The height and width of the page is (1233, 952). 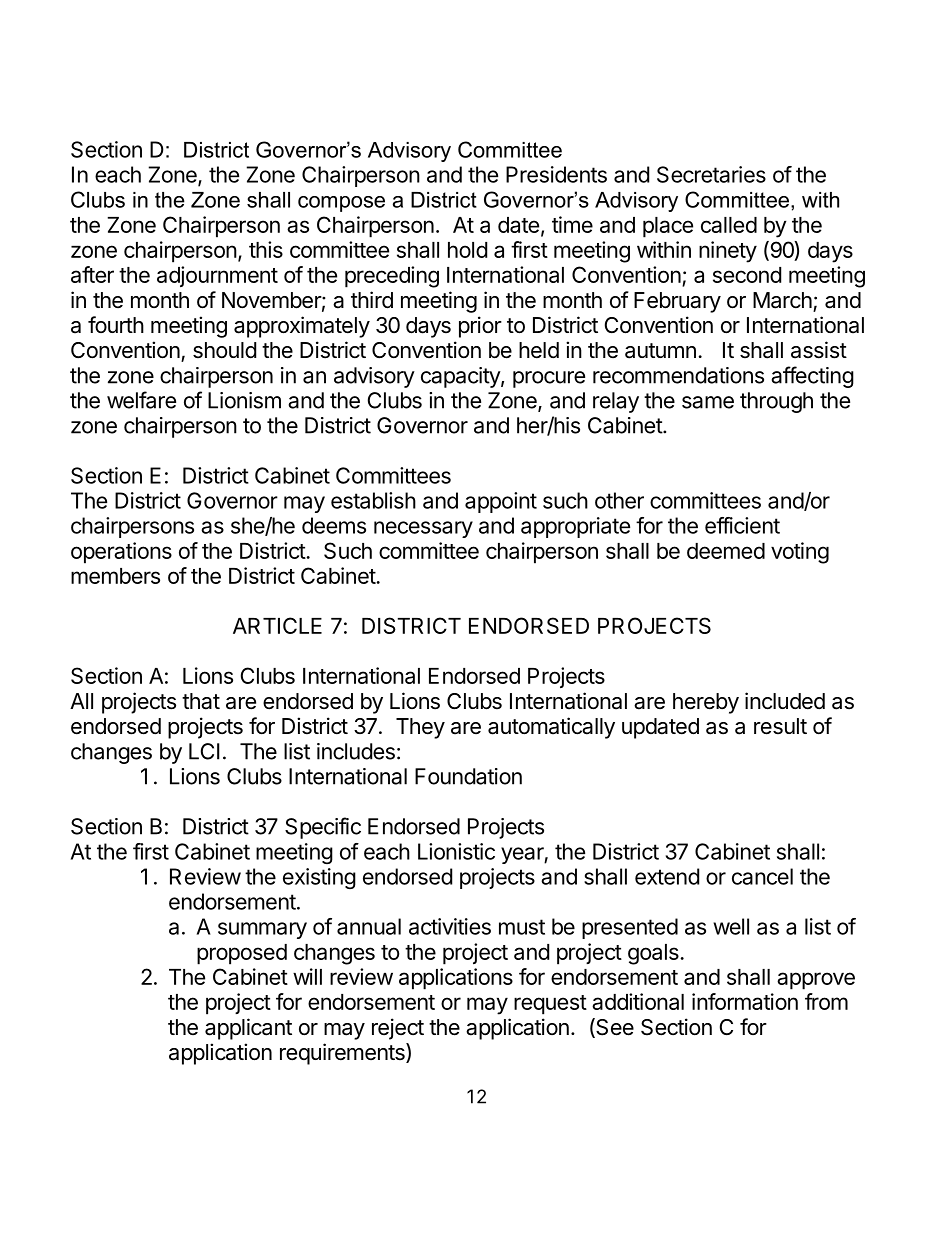 What do you see at coordinates (742, 525) in the page?
I see `efficient` at bounding box center [742, 525].
